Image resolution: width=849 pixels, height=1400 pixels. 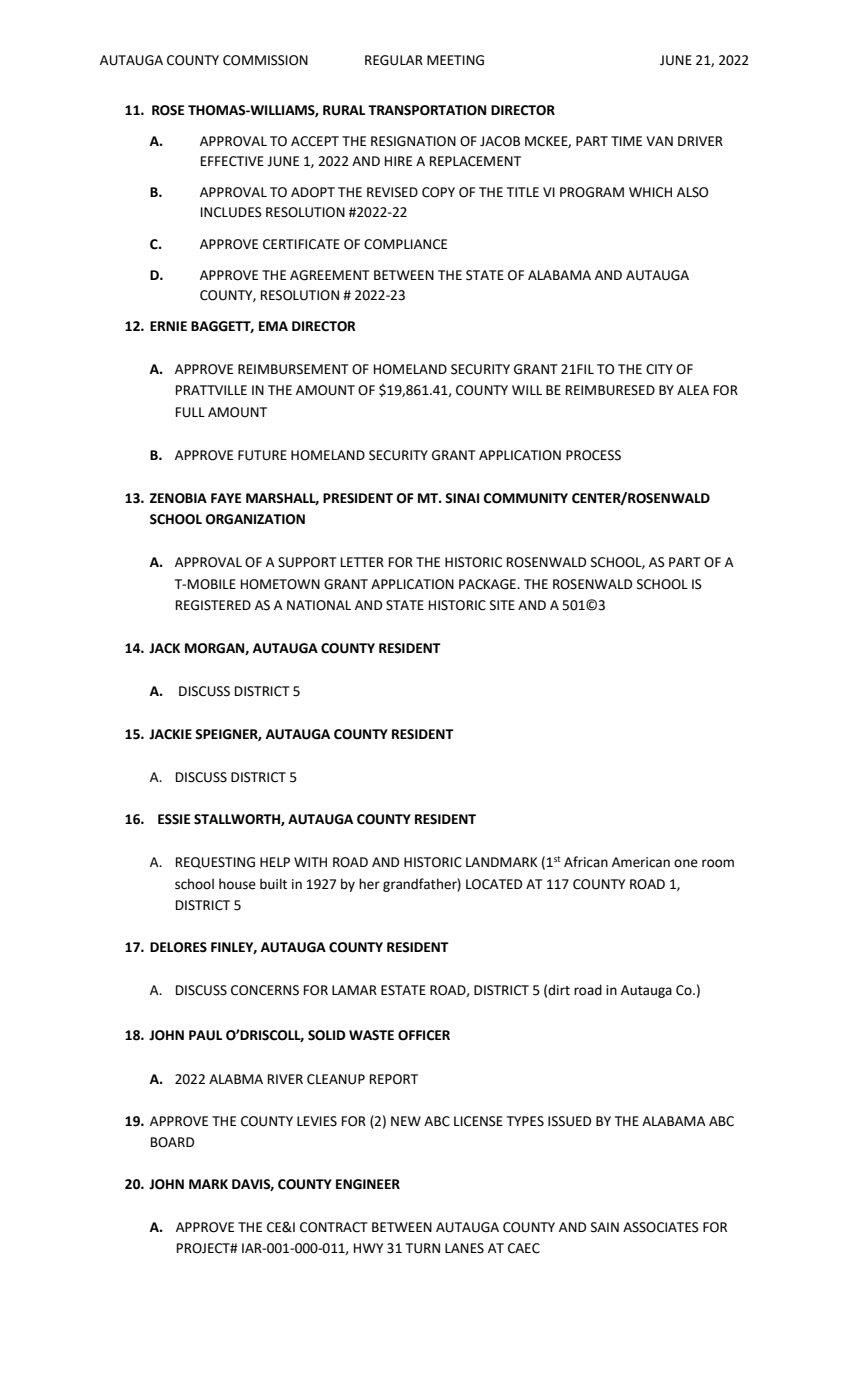 What do you see at coordinates (172, 1142) in the screenshot?
I see `BOARD` at bounding box center [172, 1142].
